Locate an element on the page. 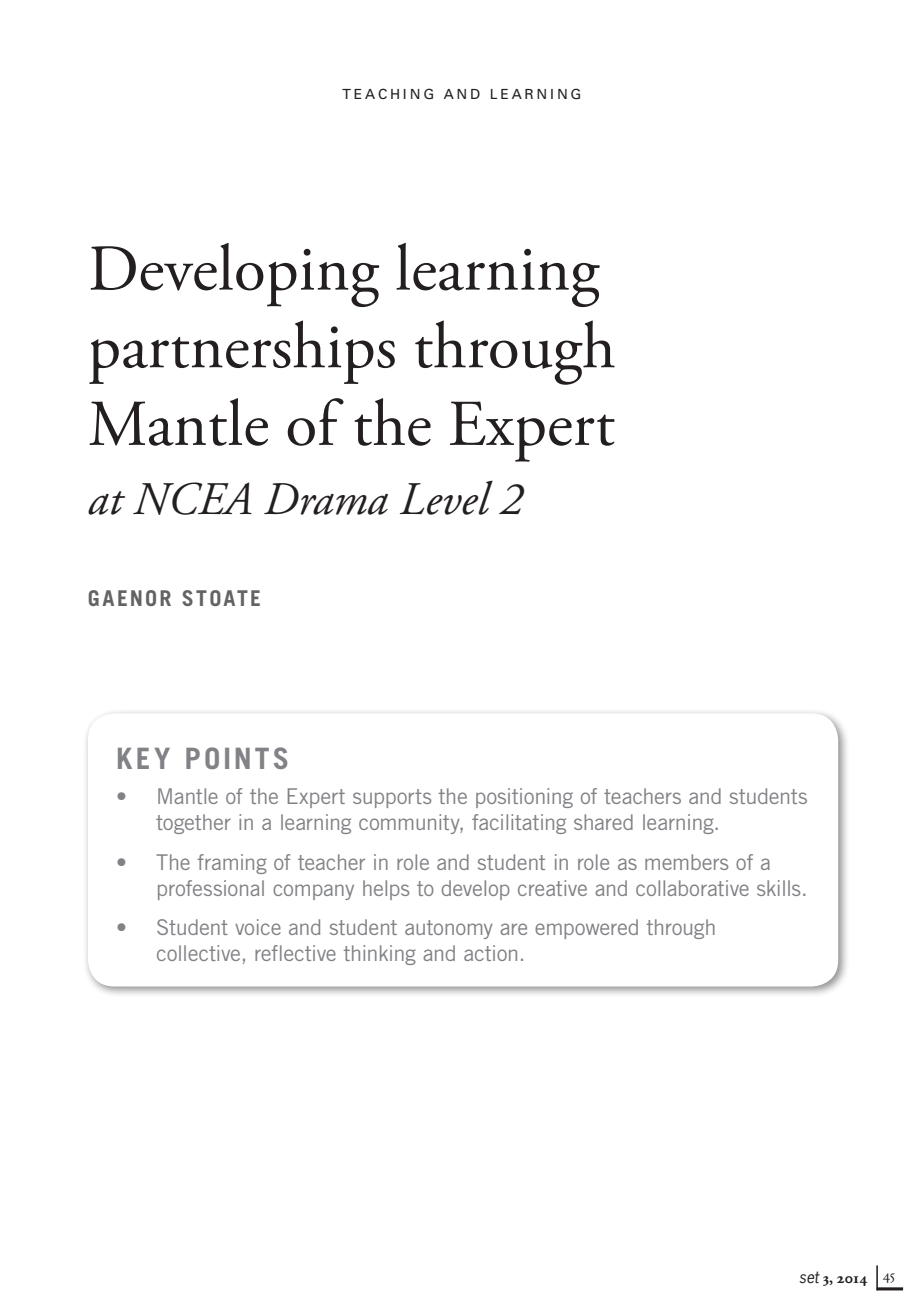  set is located at coordinates (809, 1277).
